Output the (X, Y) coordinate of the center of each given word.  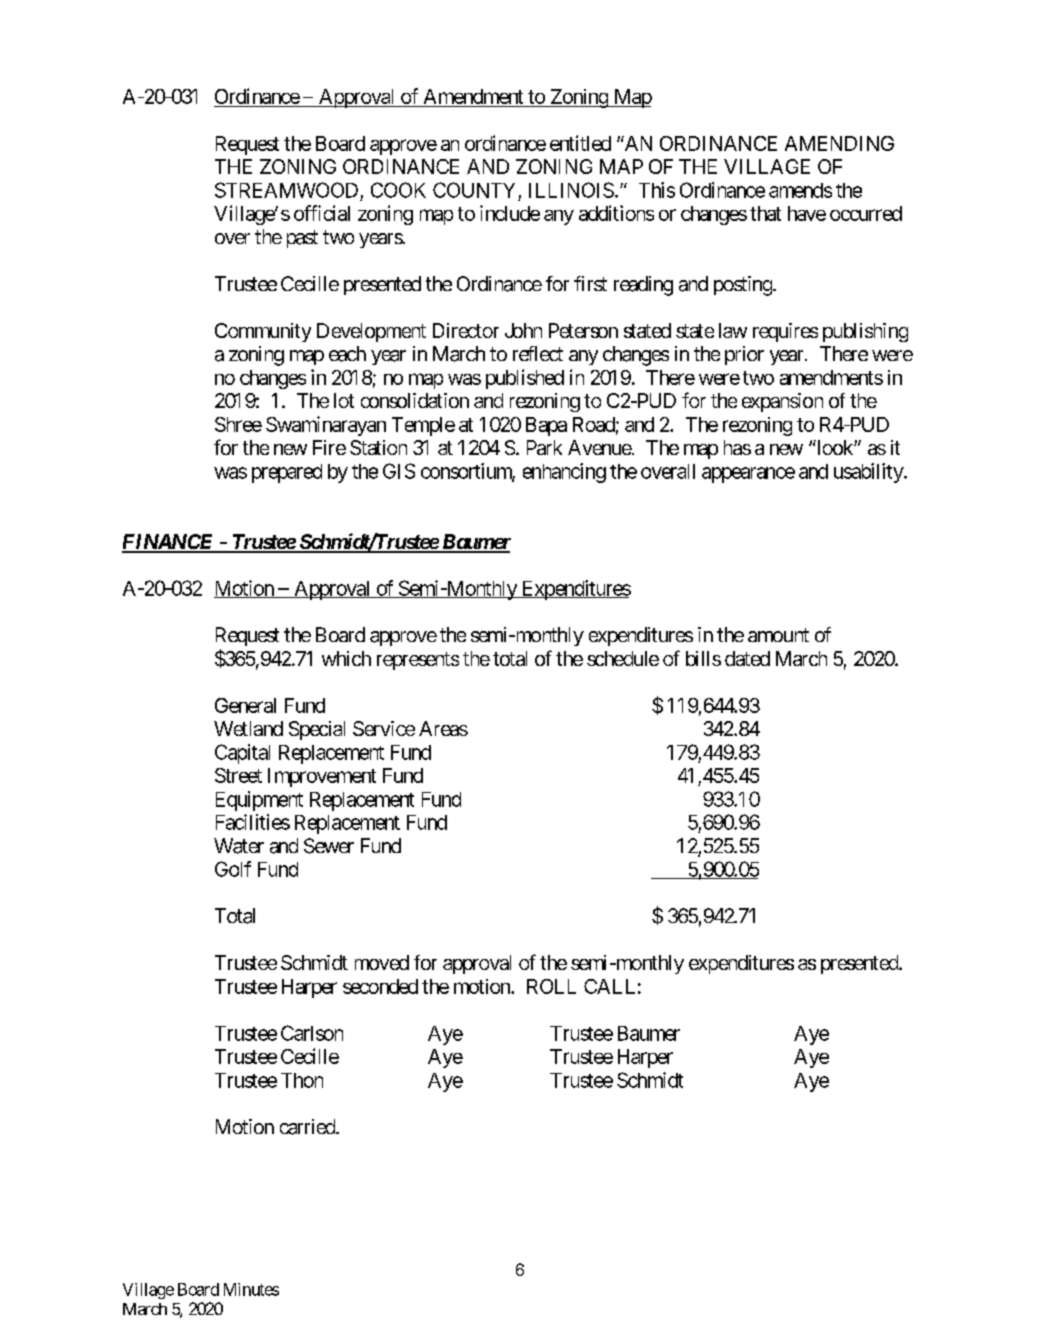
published (525, 379)
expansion (782, 402)
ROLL (551, 986)
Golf (233, 869)
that (765, 213)
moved (382, 962)
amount (778, 635)
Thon (302, 1080)
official (322, 213)
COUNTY (474, 190)
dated (747, 658)
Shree (238, 424)
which (346, 658)
